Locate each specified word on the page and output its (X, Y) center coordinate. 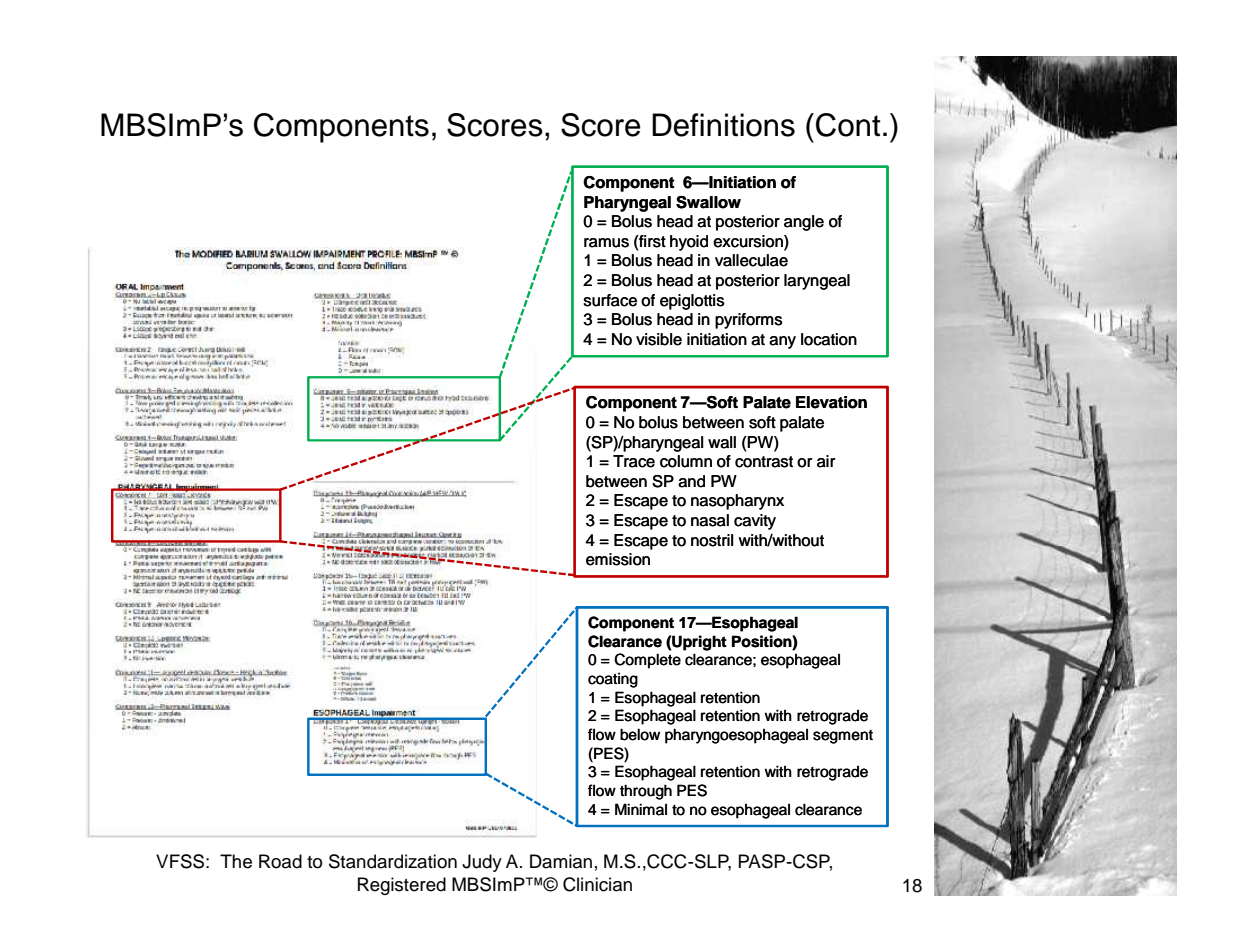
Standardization (393, 861)
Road (280, 861)
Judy (482, 863)
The (236, 861)
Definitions (723, 125)
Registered (402, 886)
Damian (561, 861)
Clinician (597, 884)
